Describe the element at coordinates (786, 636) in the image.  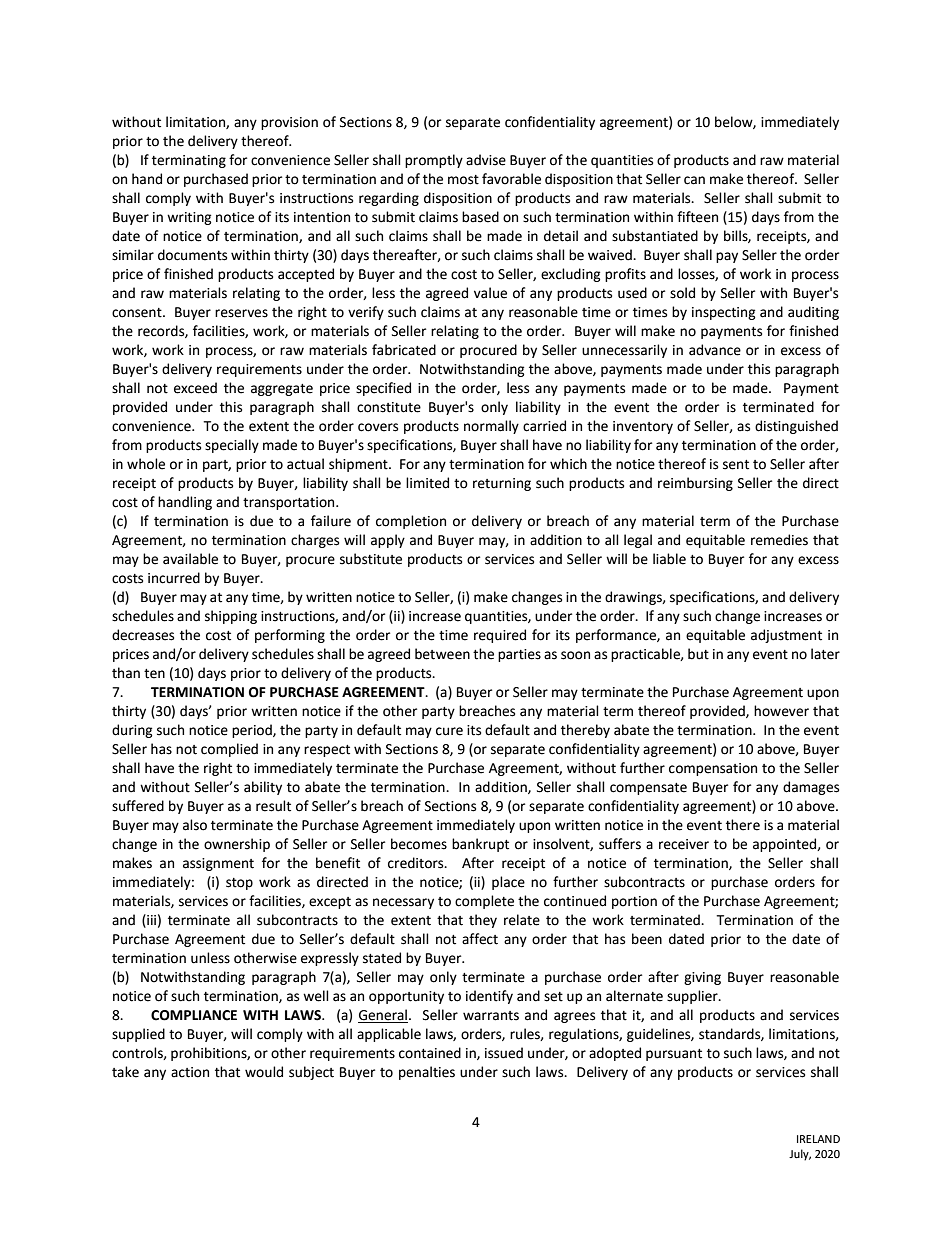
I see `adjustment` at that location.
